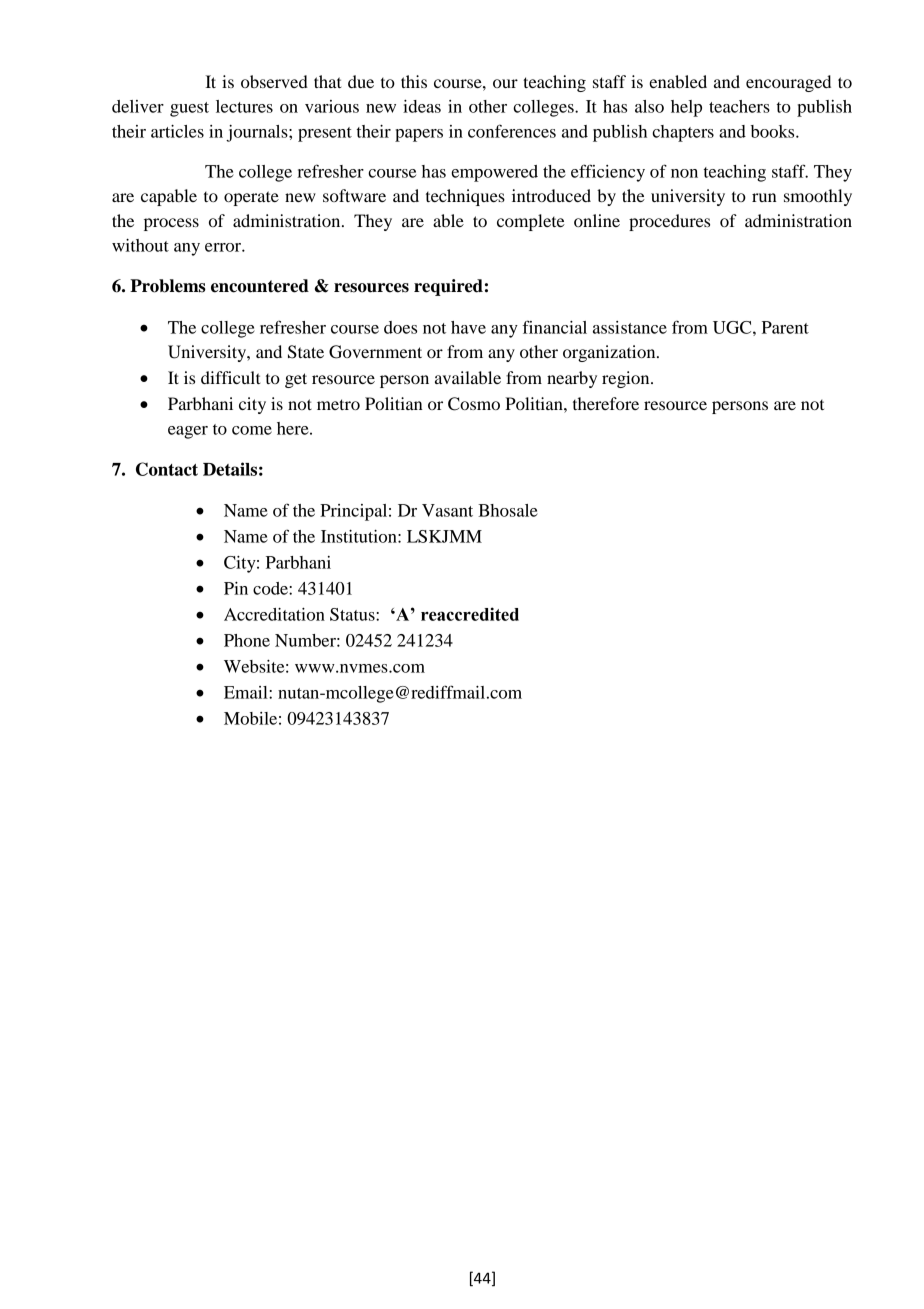 This document has height=1309, width=924. Describe the element at coordinates (422, 106) in the document. I see `ideas` at that location.
